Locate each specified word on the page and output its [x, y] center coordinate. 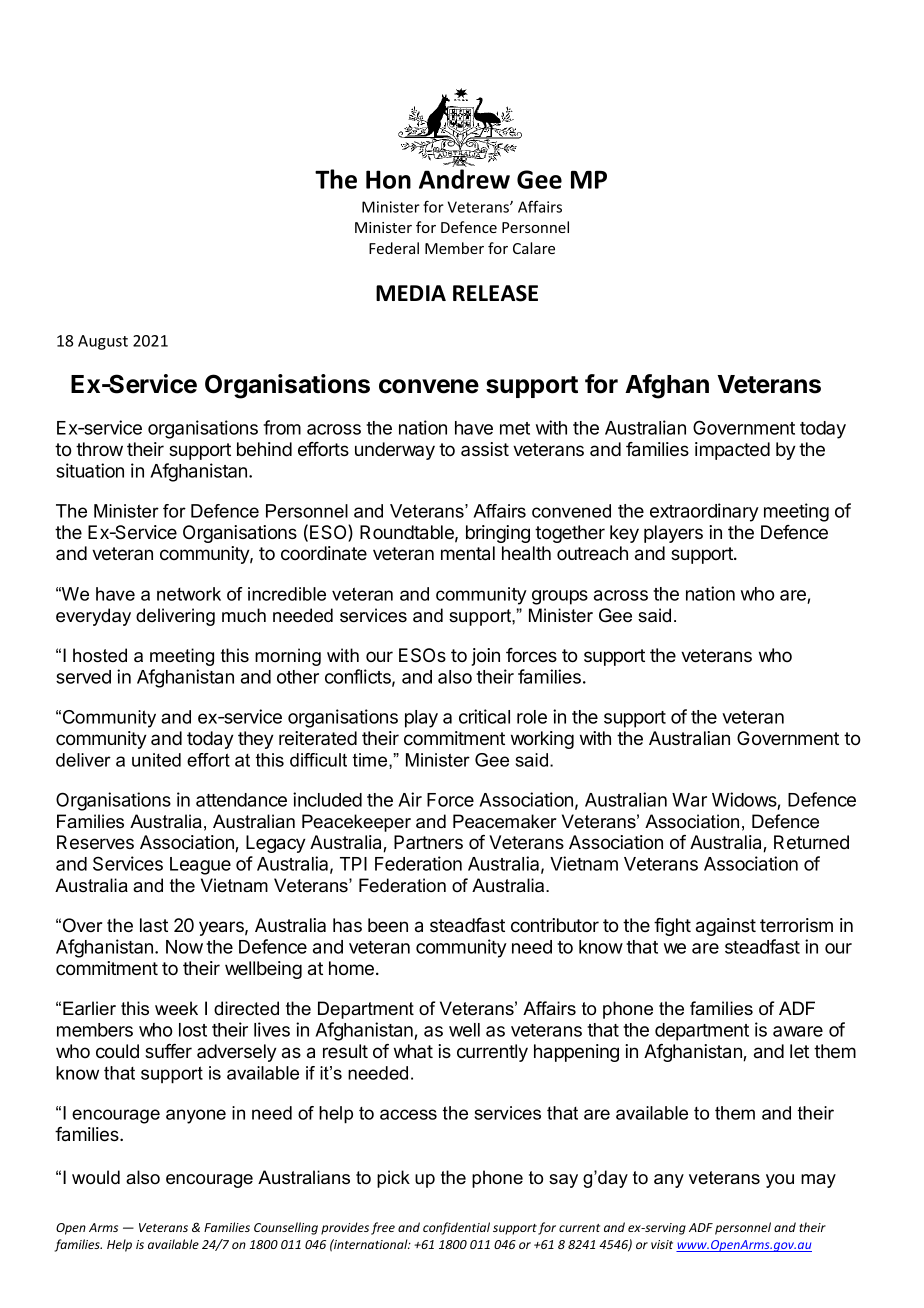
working [542, 740]
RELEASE [495, 293]
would [96, 1177]
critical [484, 716]
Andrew [464, 179]
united [156, 760]
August [103, 342]
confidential [456, 1228]
